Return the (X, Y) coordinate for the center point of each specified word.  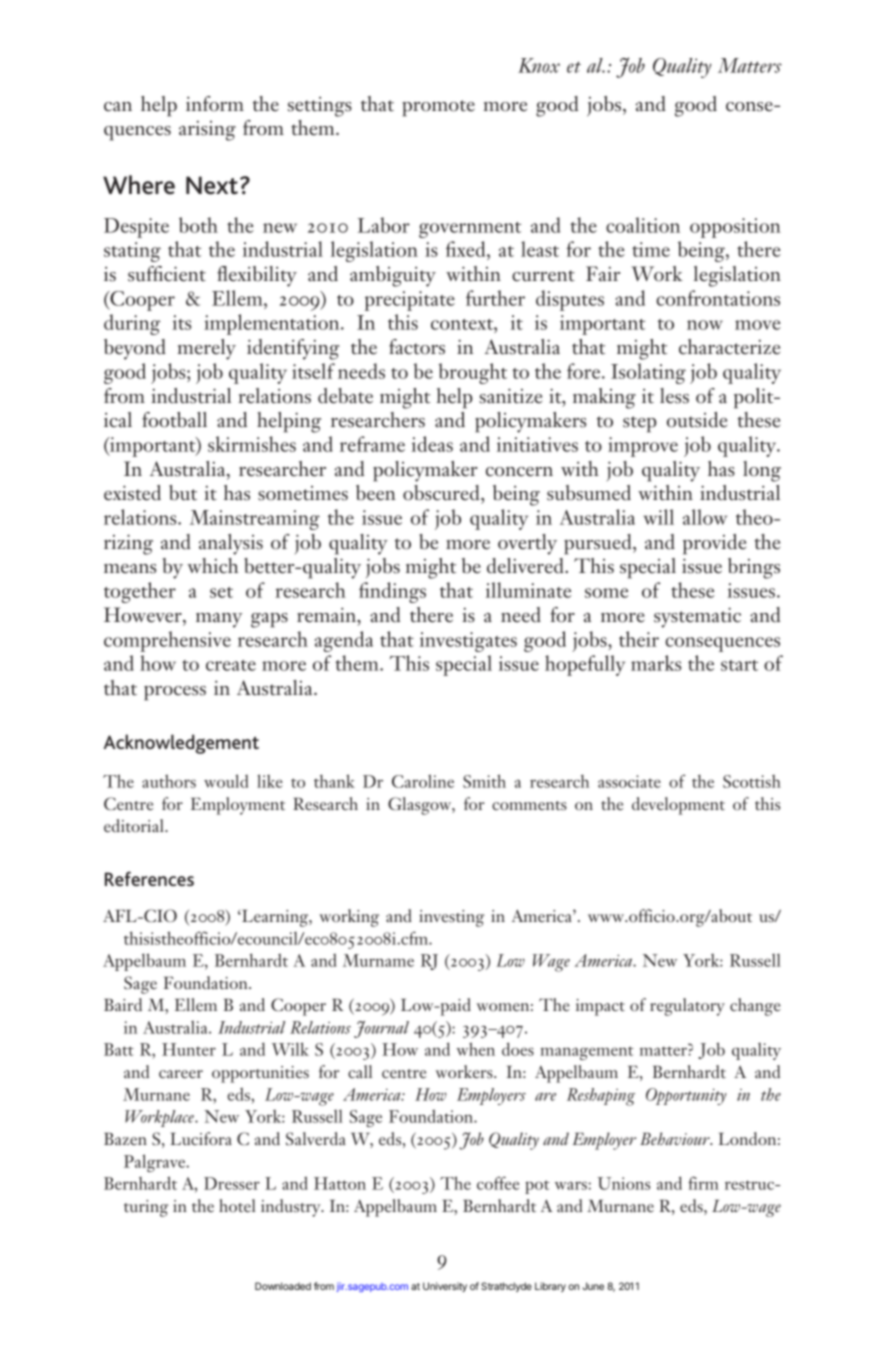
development (678, 806)
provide (714, 544)
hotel (237, 1205)
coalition (643, 225)
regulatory (687, 1007)
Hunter (189, 1049)
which (213, 566)
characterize (729, 347)
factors (417, 347)
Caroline (423, 781)
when (475, 1049)
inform (215, 104)
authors (169, 781)
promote (438, 108)
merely (206, 349)
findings (392, 592)
